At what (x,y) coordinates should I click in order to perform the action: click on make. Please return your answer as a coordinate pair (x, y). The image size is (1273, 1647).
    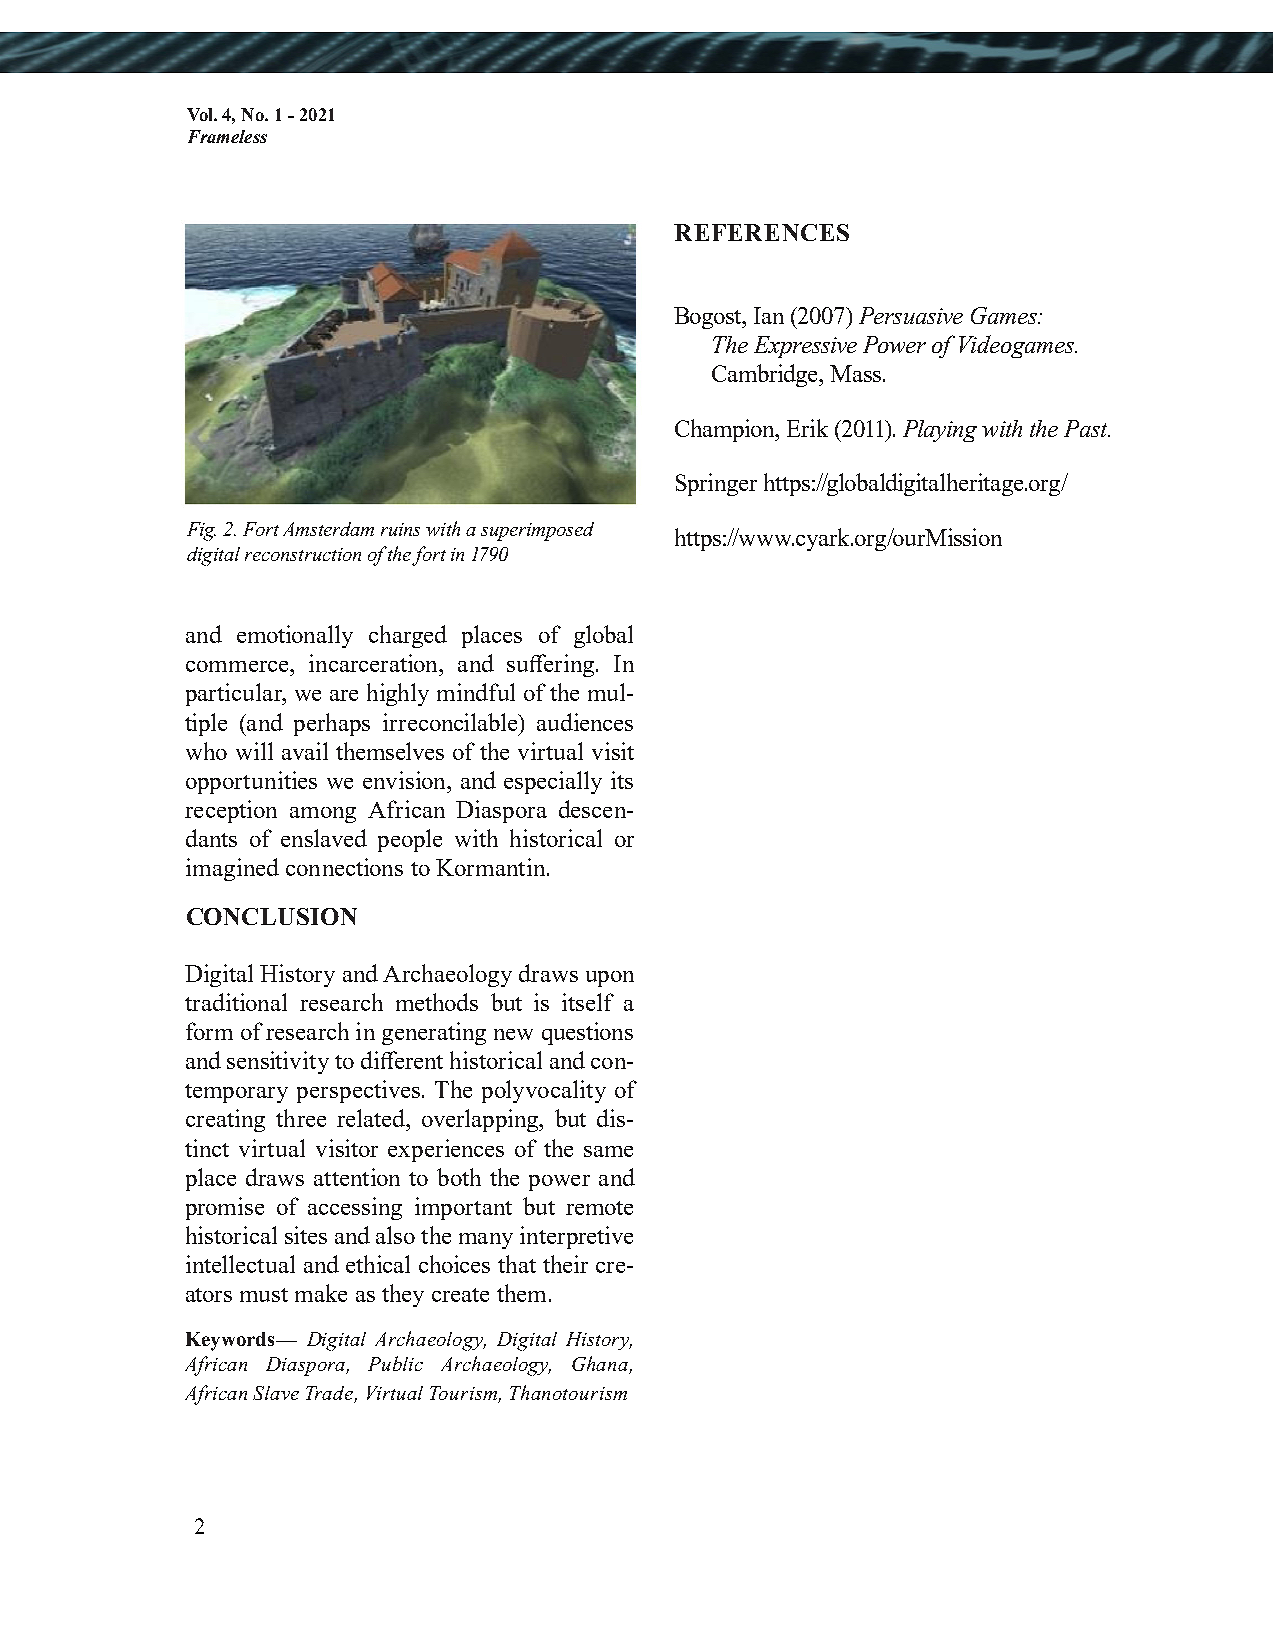
    Looking at the image, I should click on (321, 1293).
